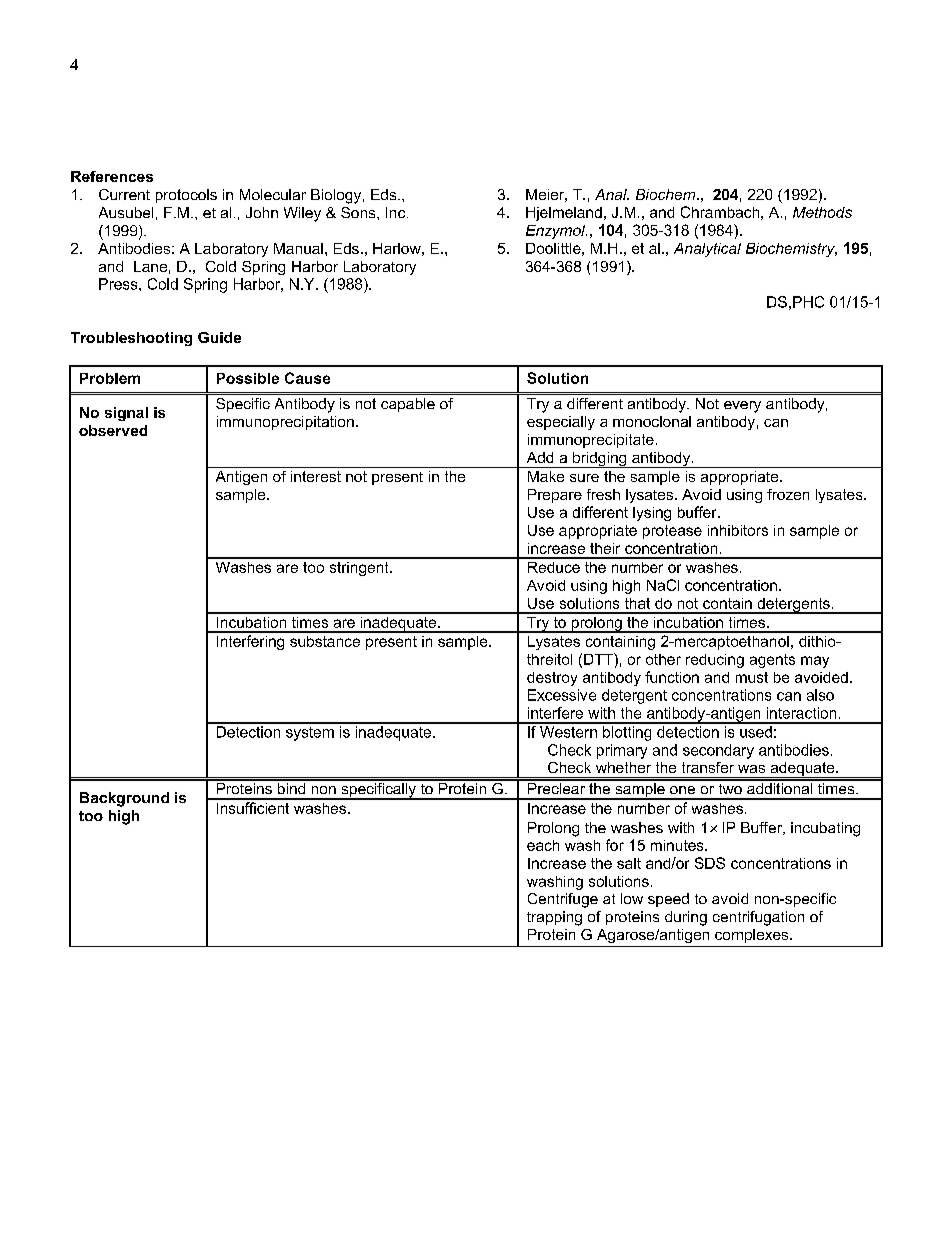 This screenshot has width=952, height=1233. Describe the element at coordinates (562, 695) in the screenshot. I see `Excessive` at that location.
